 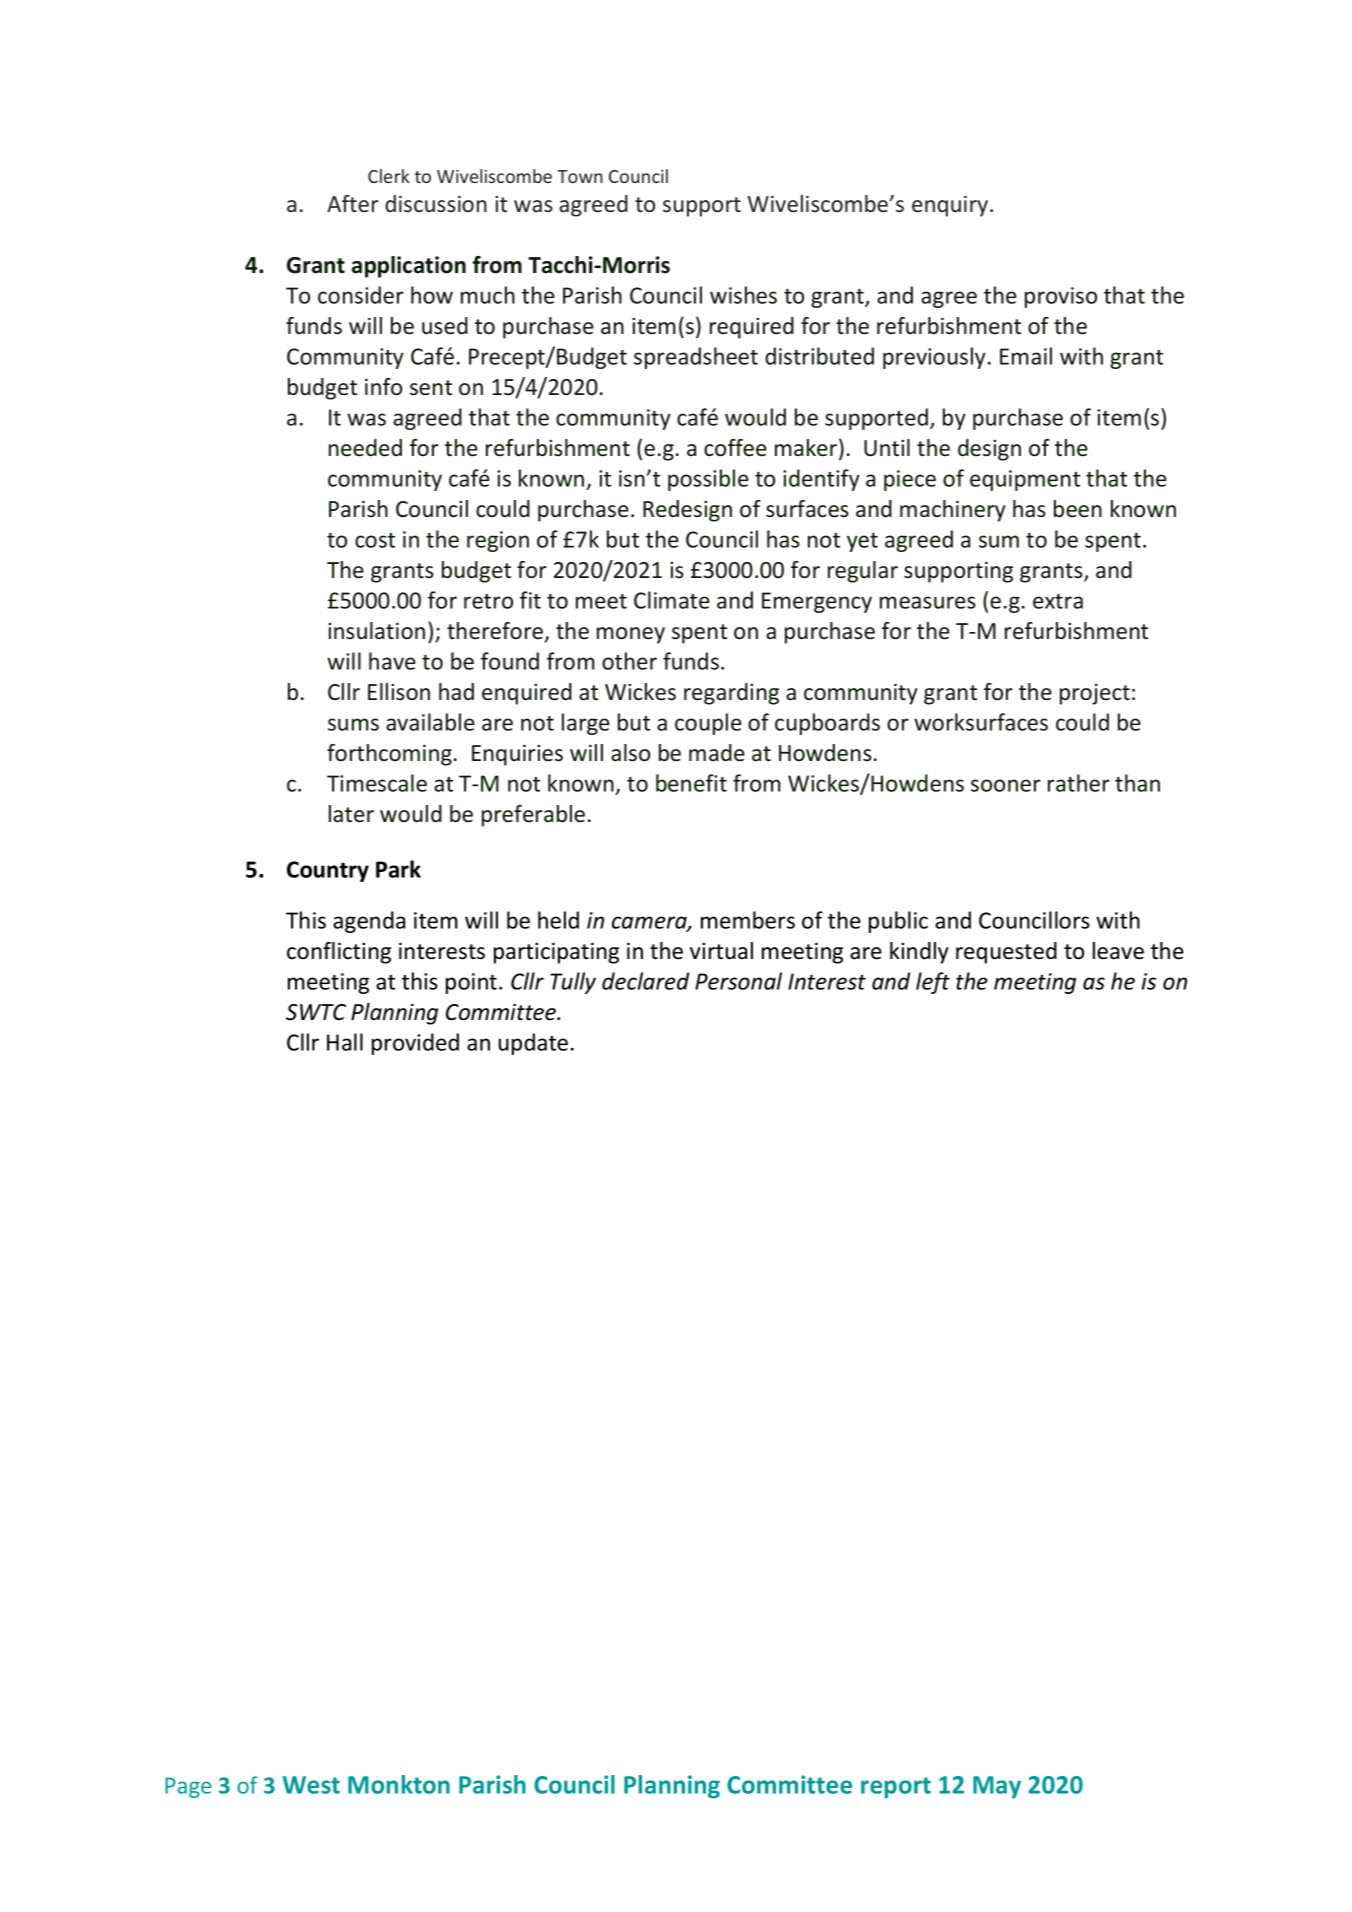 What do you see at coordinates (311, 1785) in the page?
I see `West` at bounding box center [311, 1785].
